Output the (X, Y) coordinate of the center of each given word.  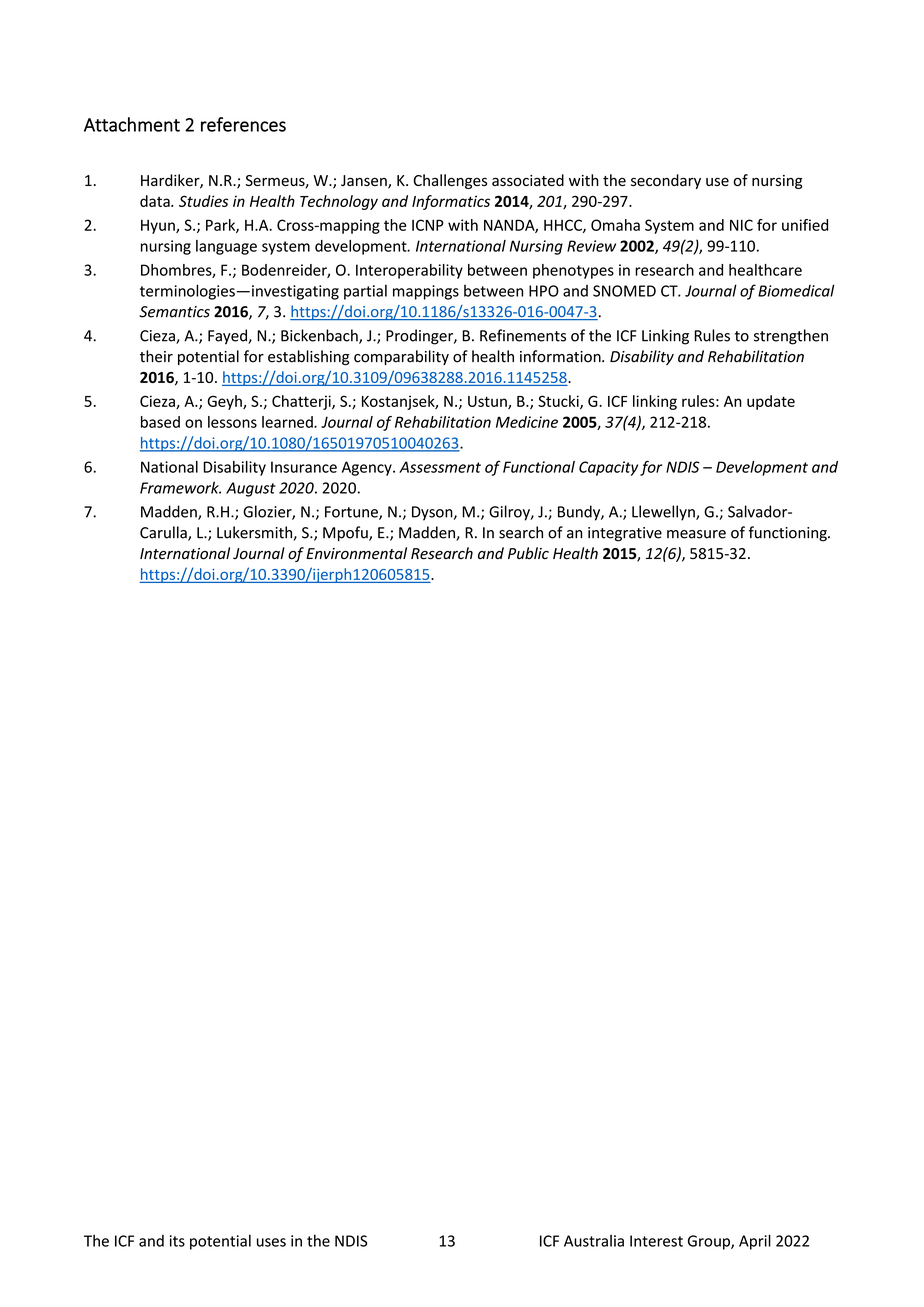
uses (271, 1242)
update (771, 402)
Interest (656, 1241)
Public (528, 553)
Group (710, 1242)
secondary (666, 181)
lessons (232, 422)
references (243, 124)
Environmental (356, 553)
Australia (594, 1241)
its (177, 1241)
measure (696, 534)
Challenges (450, 181)
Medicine (527, 422)
